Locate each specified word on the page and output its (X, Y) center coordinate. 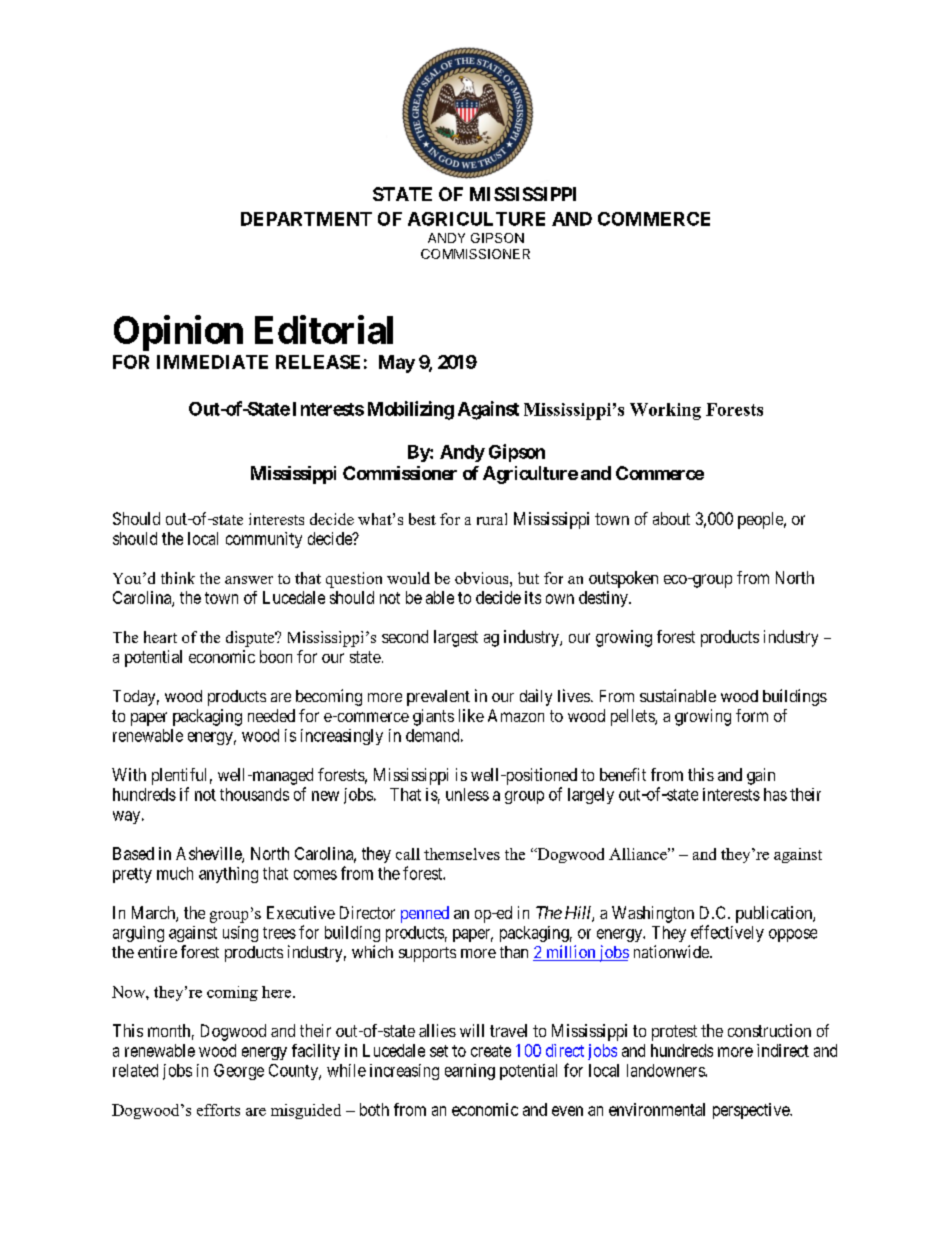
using (240, 934)
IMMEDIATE (212, 362)
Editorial (324, 329)
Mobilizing (411, 410)
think (178, 578)
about (671, 518)
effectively (727, 933)
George (239, 1072)
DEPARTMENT (306, 219)
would (408, 578)
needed (271, 715)
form (752, 715)
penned (425, 914)
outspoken (623, 579)
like (471, 715)
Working (665, 411)
